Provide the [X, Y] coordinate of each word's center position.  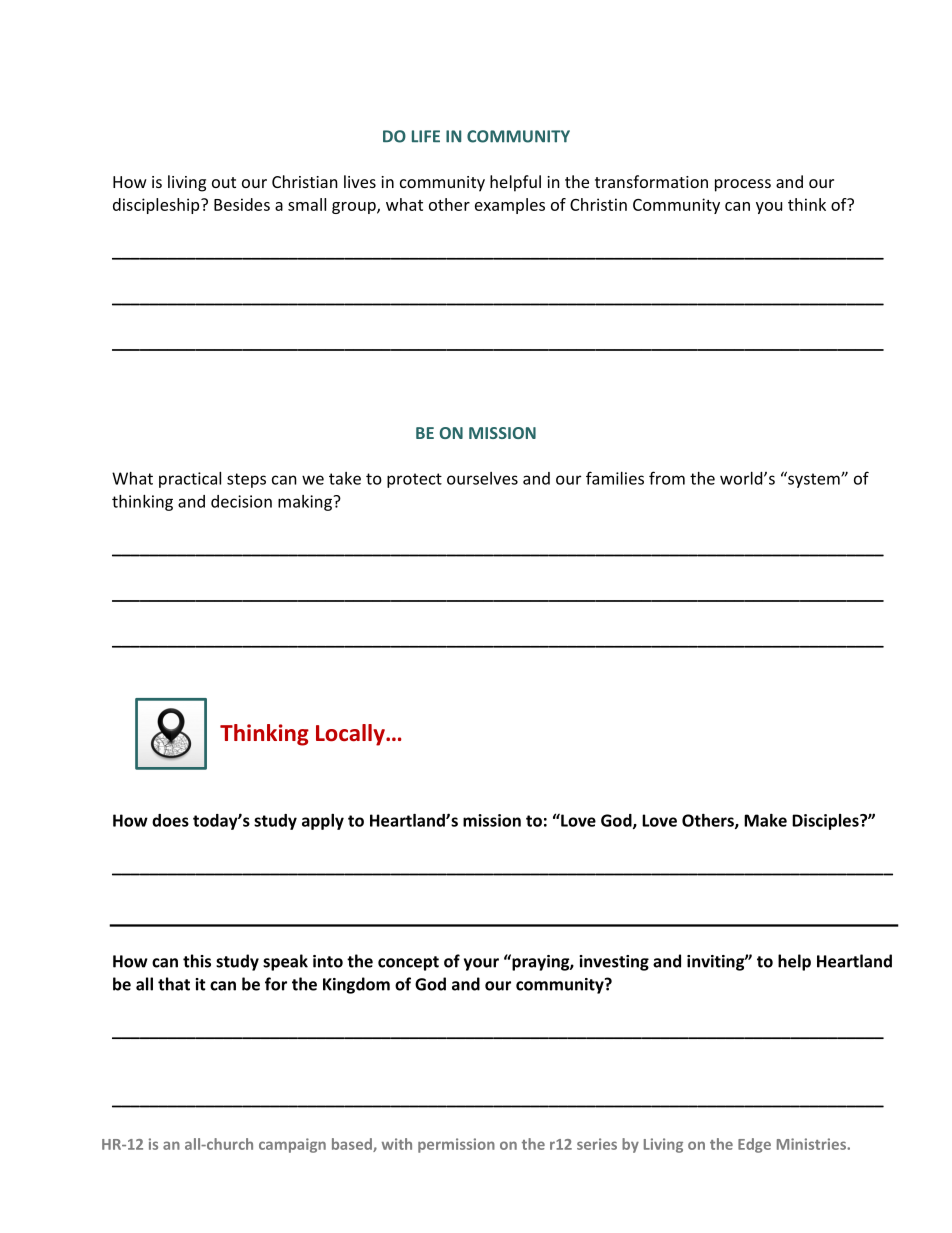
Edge [754, 1145]
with [397, 1144]
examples [510, 206]
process [743, 185]
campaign [292, 1145]
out [224, 182]
